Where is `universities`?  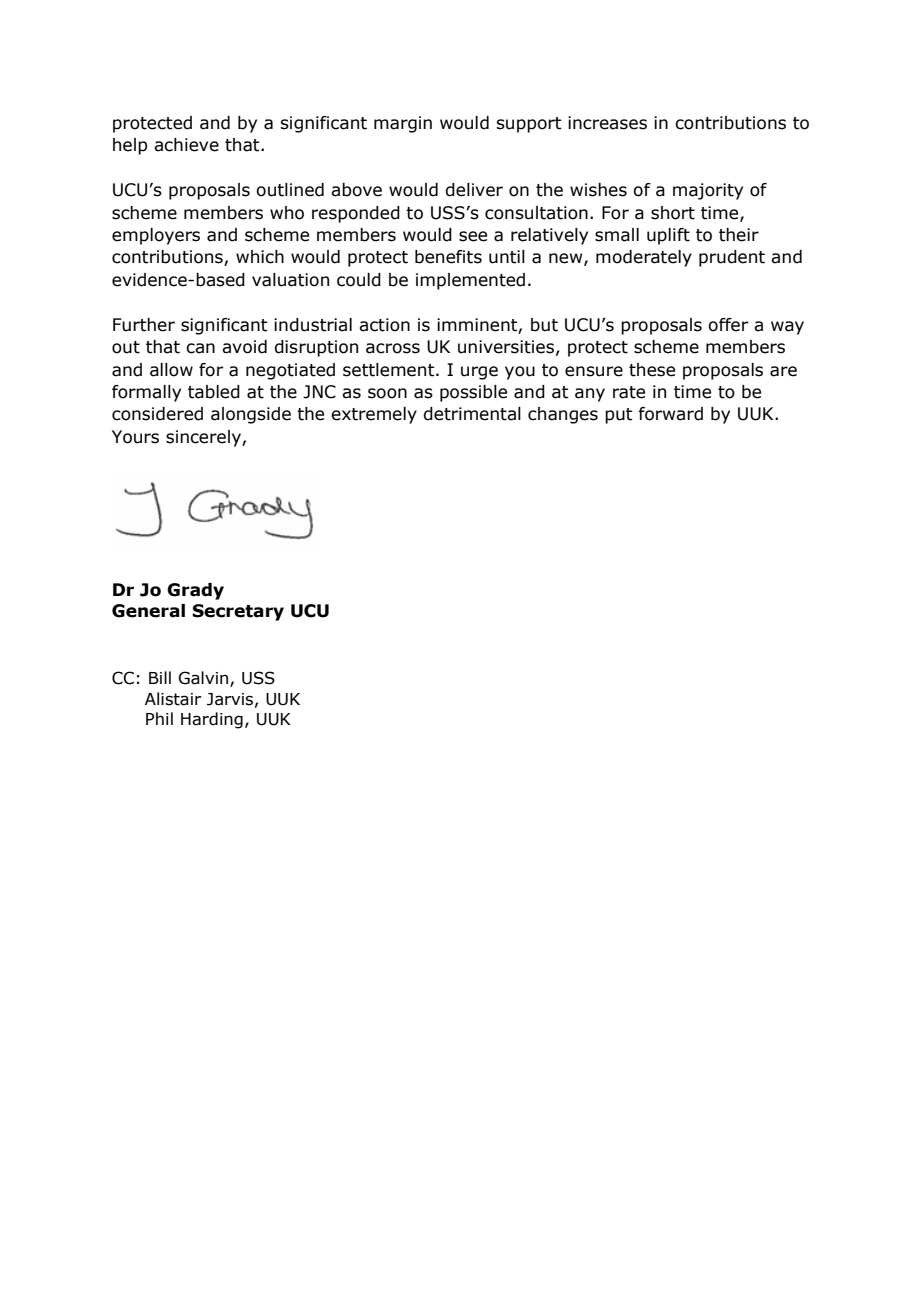
universities is located at coordinates (506, 347).
